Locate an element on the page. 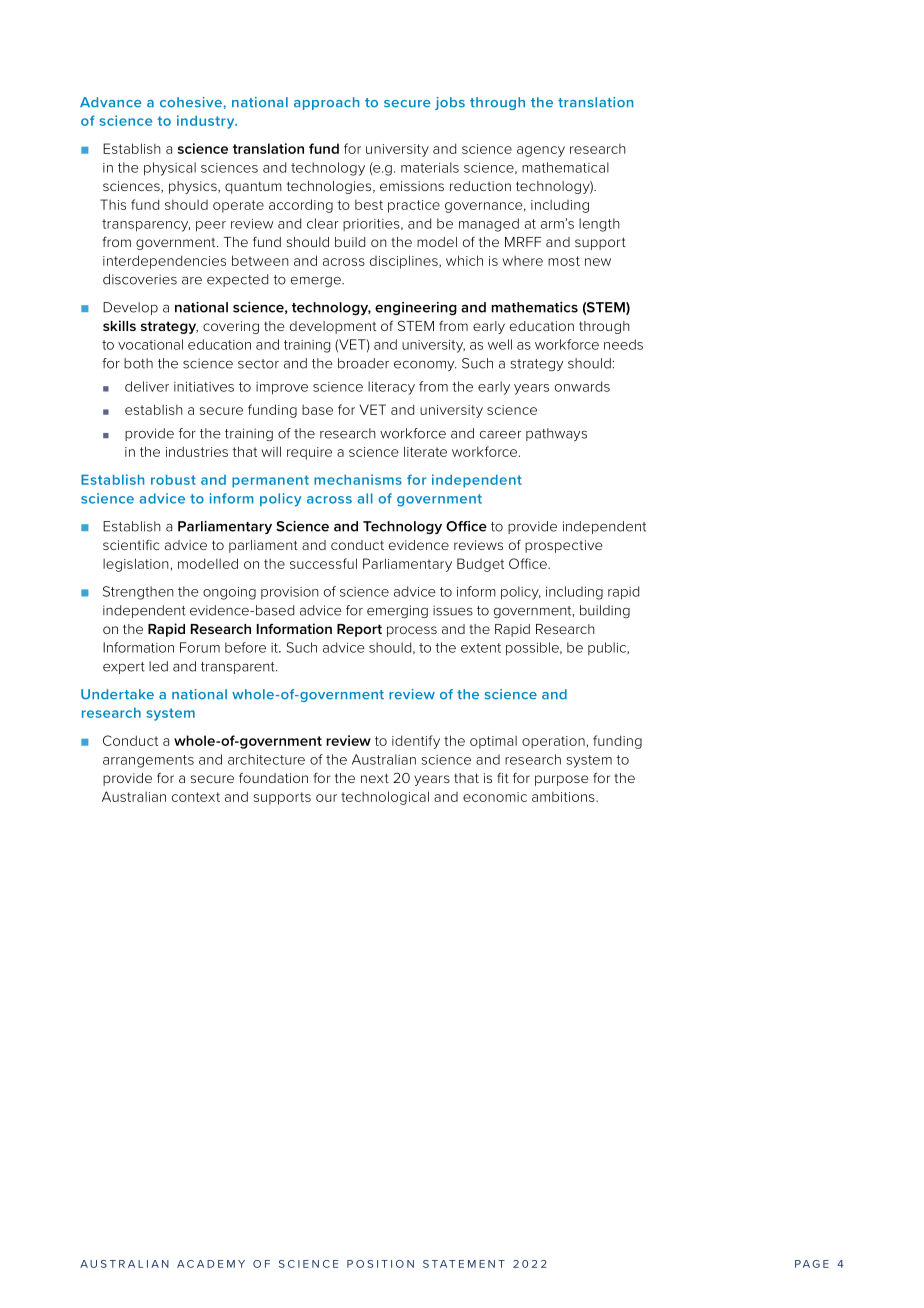 This image has width=924, height=1308. technological is located at coordinates (385, 798).
